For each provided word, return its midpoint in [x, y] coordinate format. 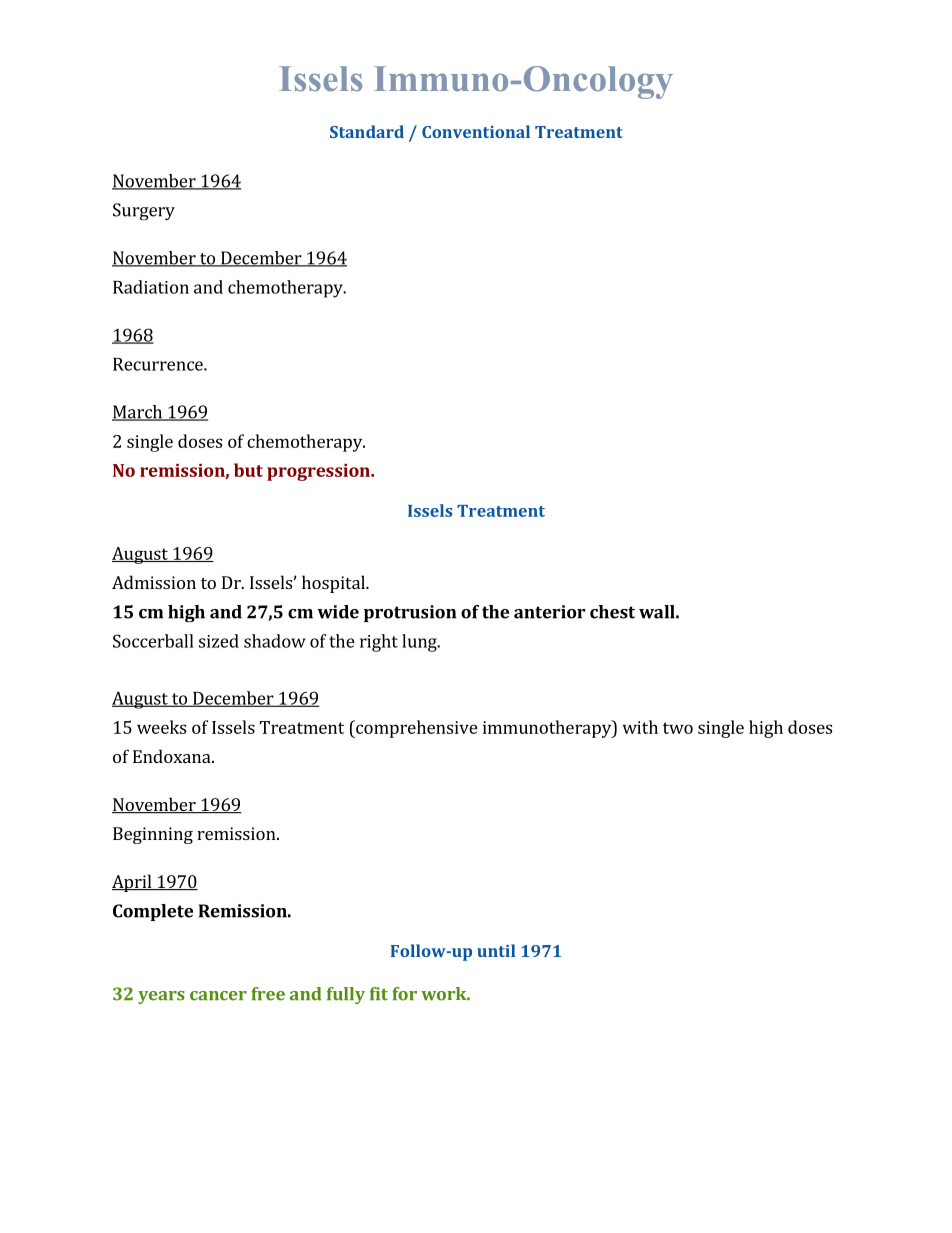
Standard [367, 131]
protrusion [410, 613]
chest [612, 612]
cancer [218, 996]
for [404, 994]
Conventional [476, 131]
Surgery [144, 211]
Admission [154, 582]
